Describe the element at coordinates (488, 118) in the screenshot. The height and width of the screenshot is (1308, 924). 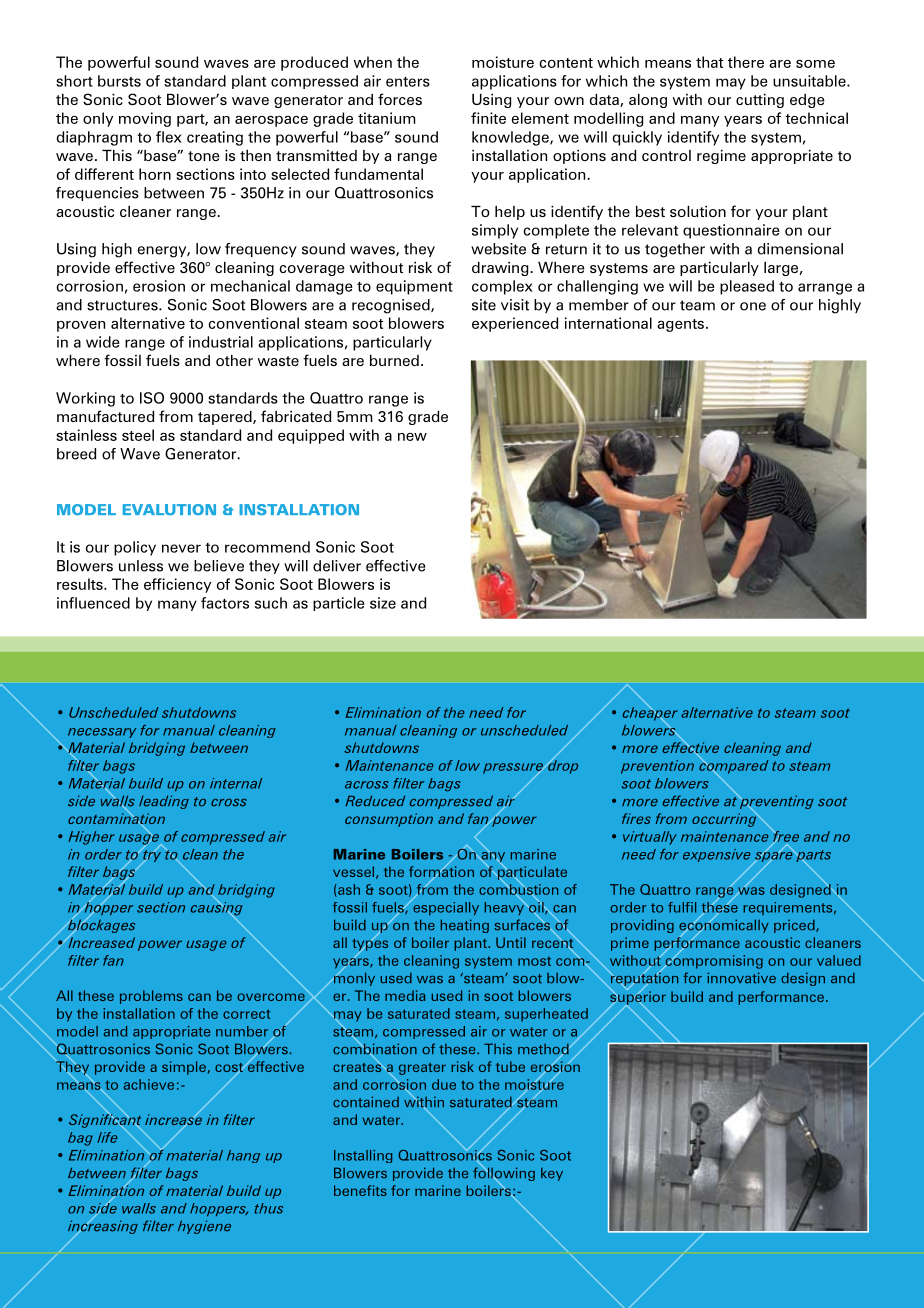
I see `finite` at that location.
